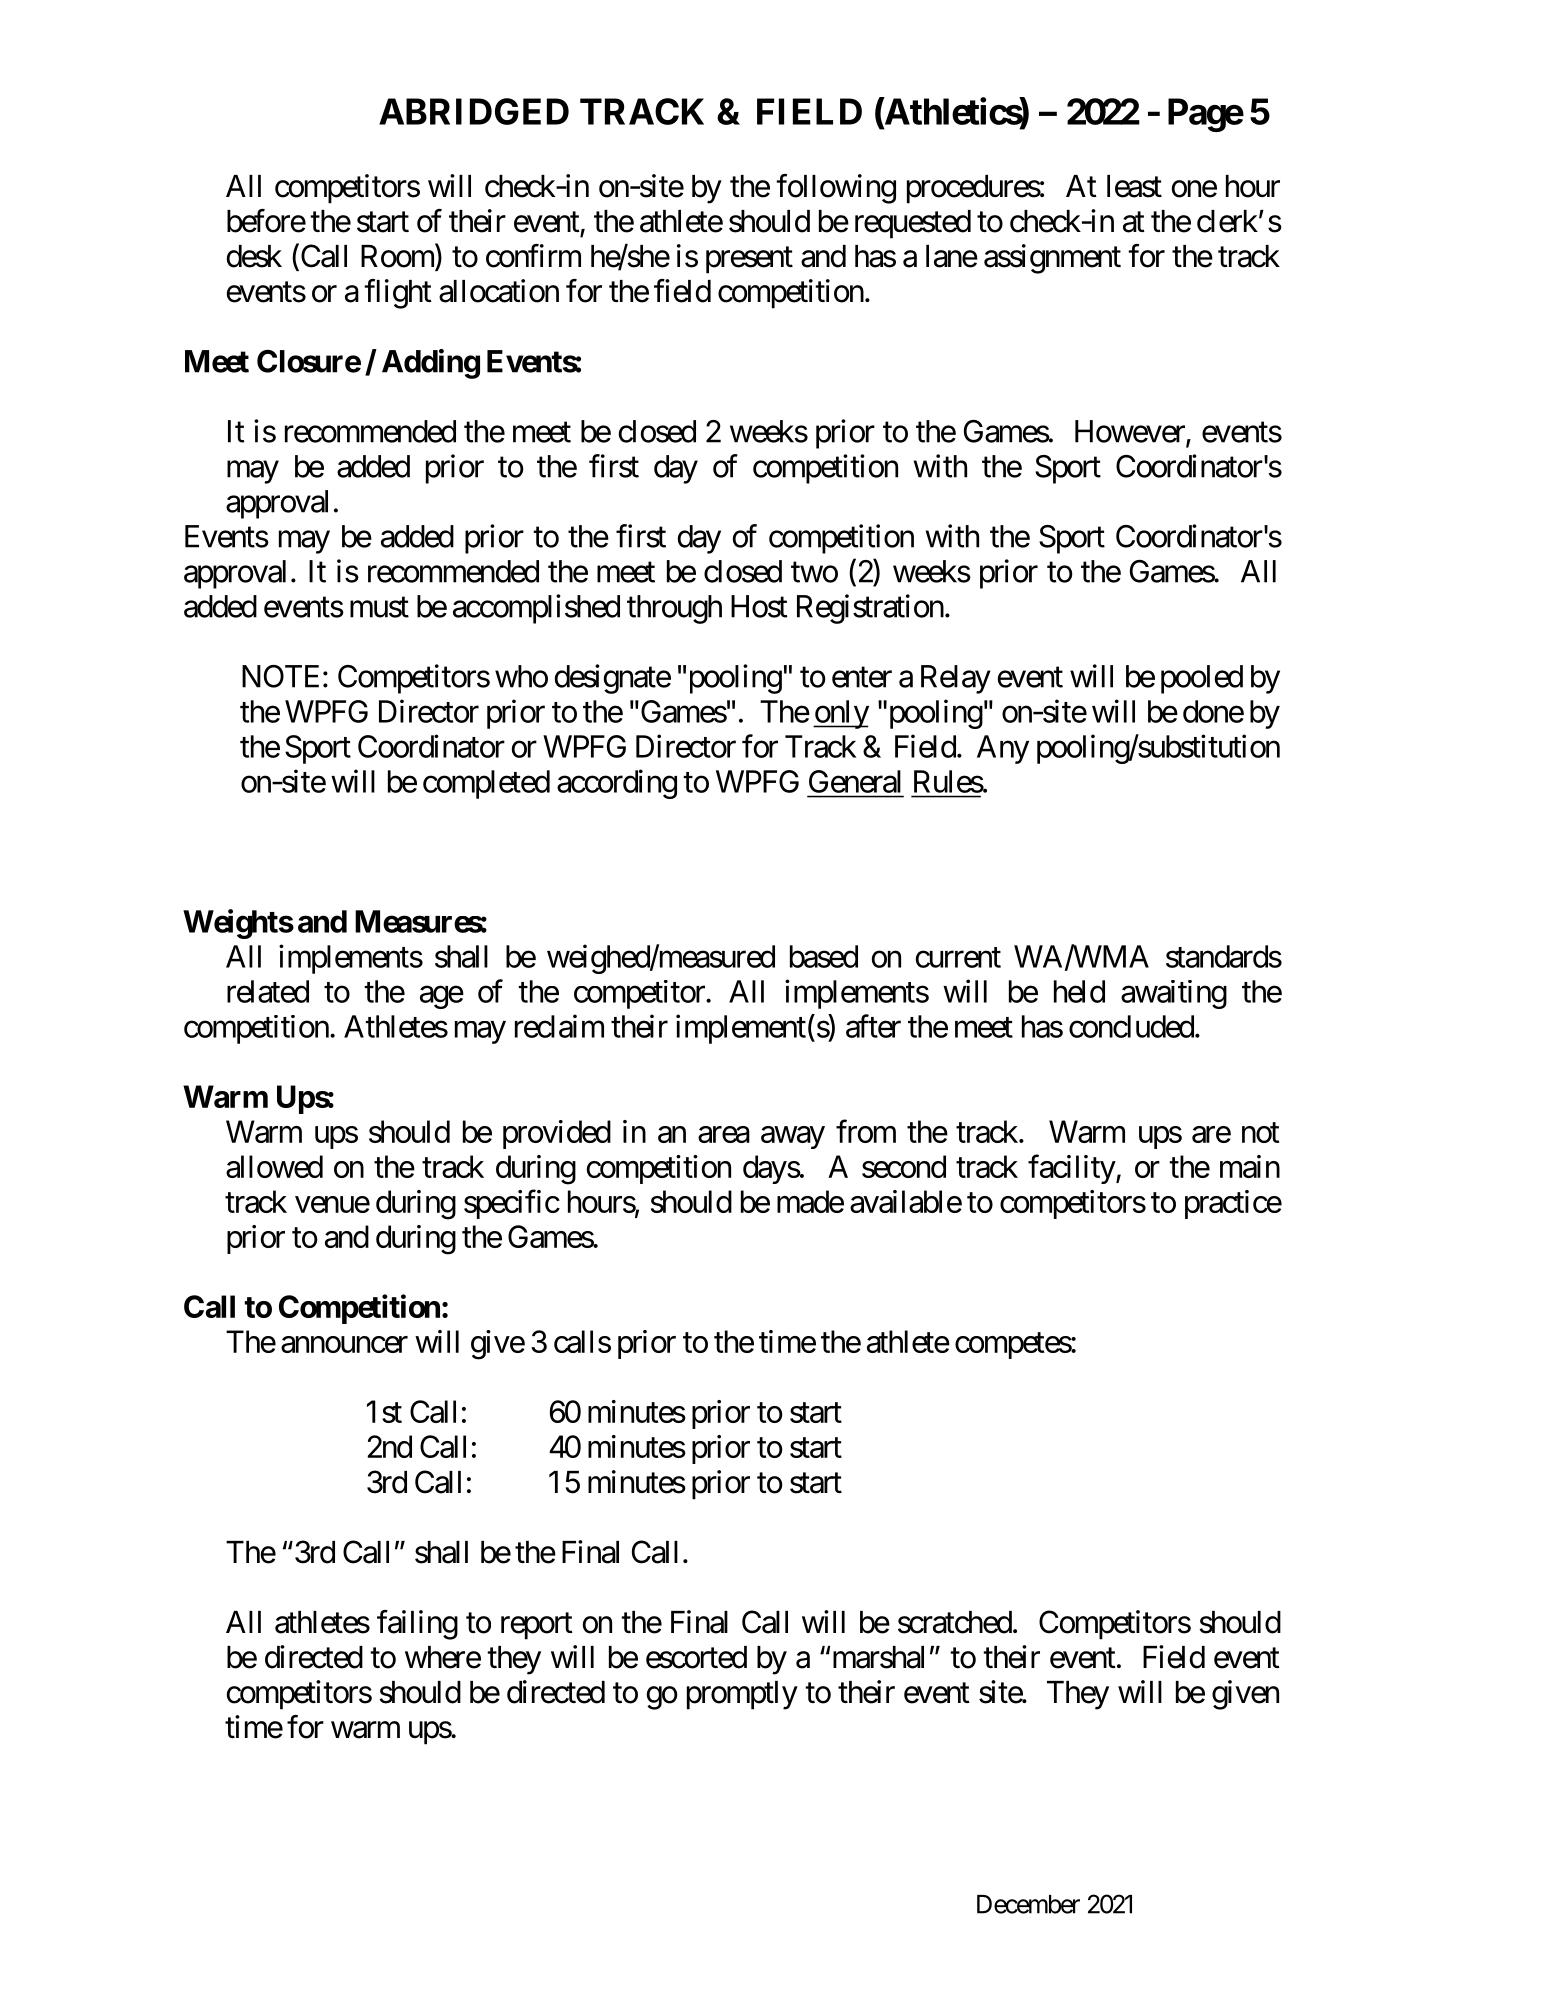 This screenshot has height=2010, width=1553. What do you see at coordinates (742, 1695) in the screenshot?
I see `promptly` at bounding box center [742, 1695].
